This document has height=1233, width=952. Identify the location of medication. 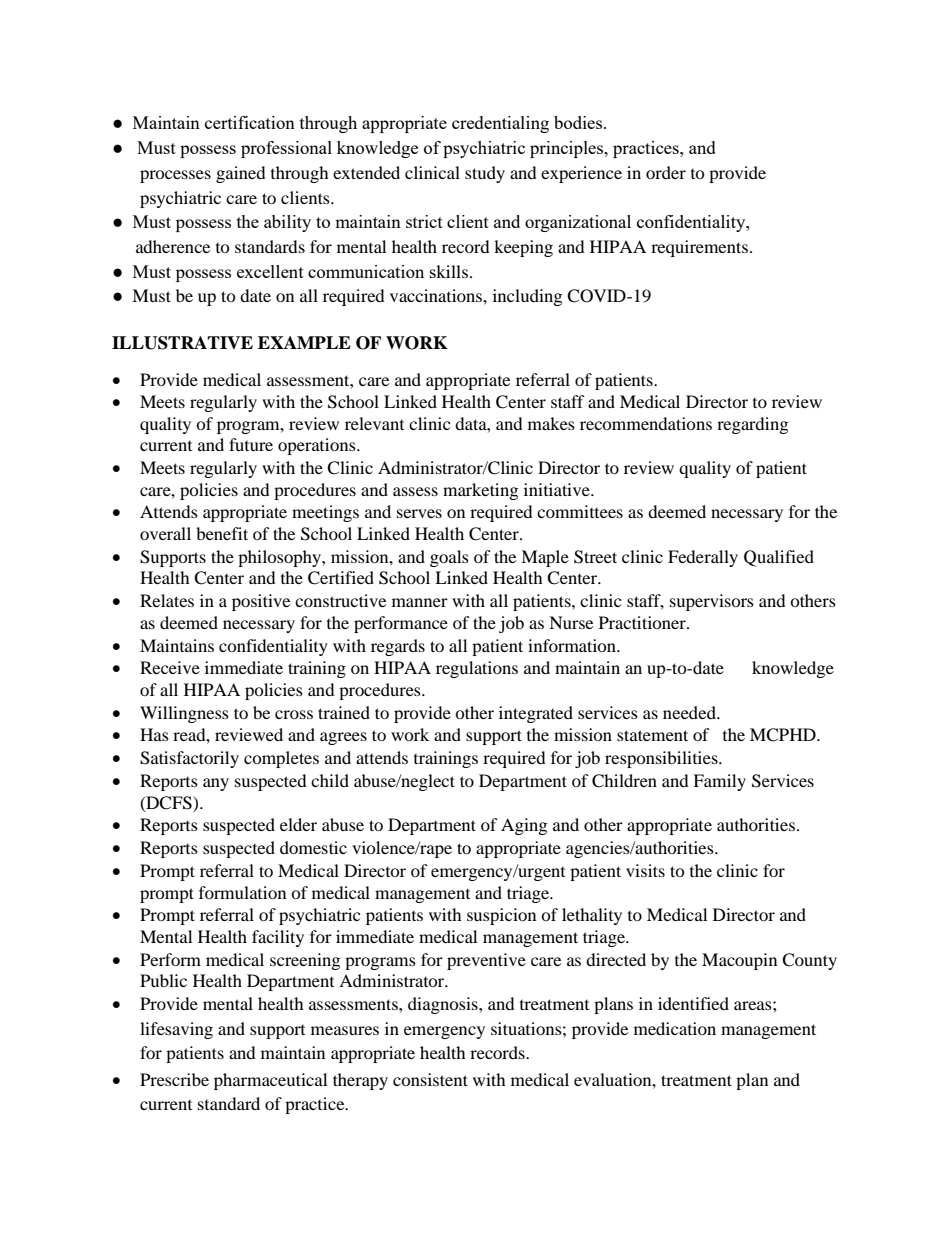
(675, 1028).
